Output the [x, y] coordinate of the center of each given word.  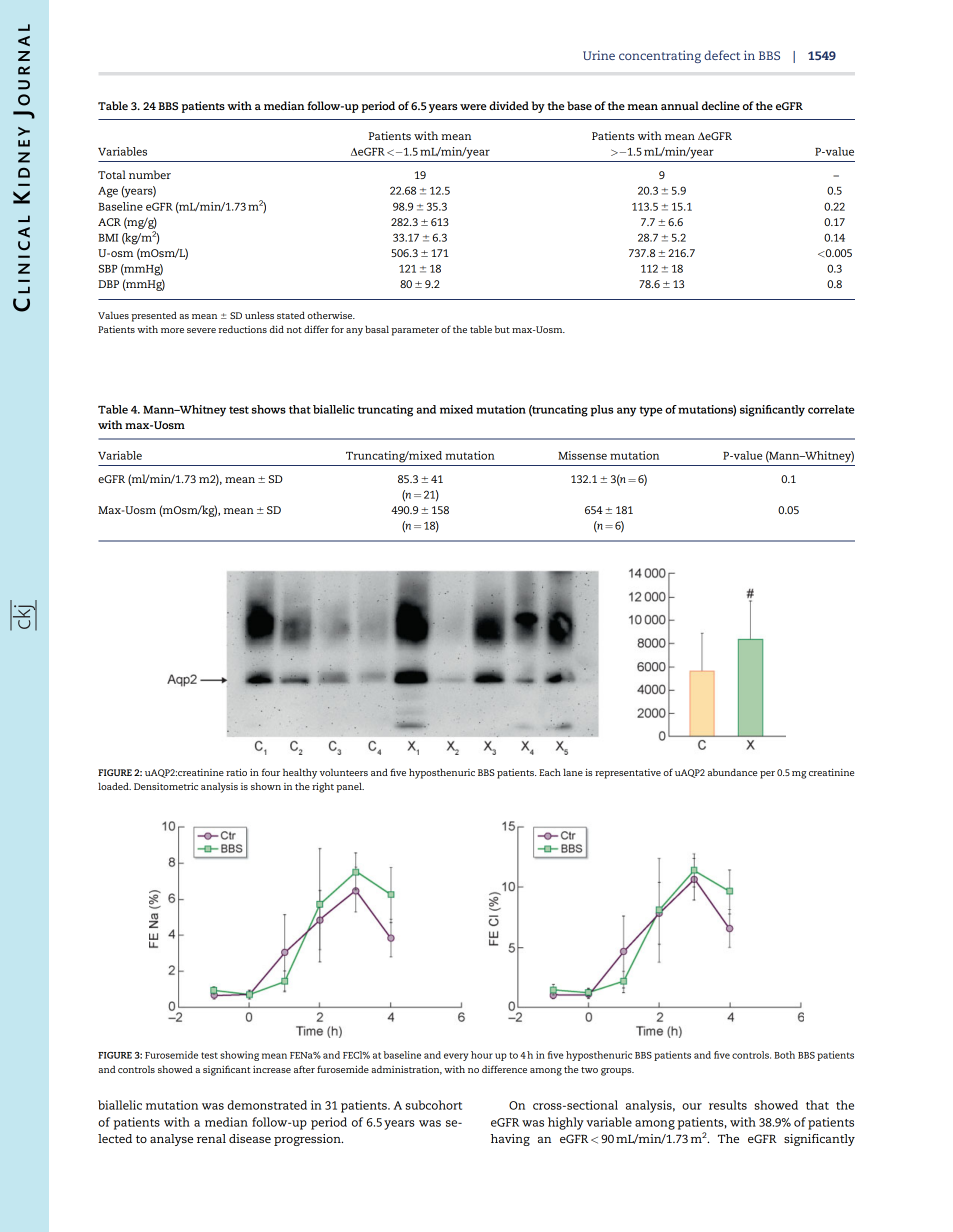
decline [721, 105]
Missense [582, 455]
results [728, 1105]
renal [211, 1138]
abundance [732, 772]
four [271, 772]
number [150, 174]
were [473, 107]
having [510, 1140]
